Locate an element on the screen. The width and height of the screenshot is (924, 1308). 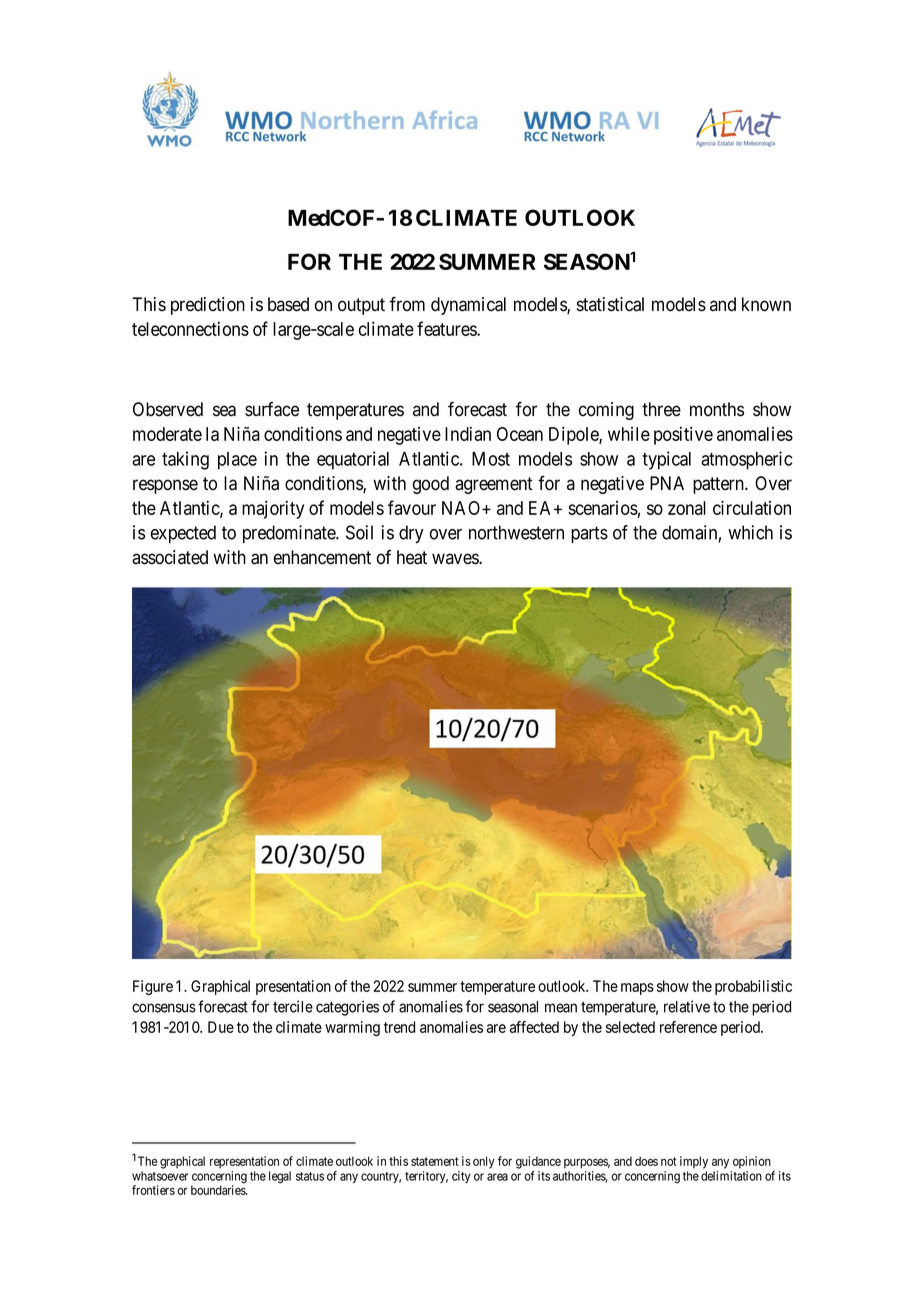
heat is located at coordinates (412, 557).
